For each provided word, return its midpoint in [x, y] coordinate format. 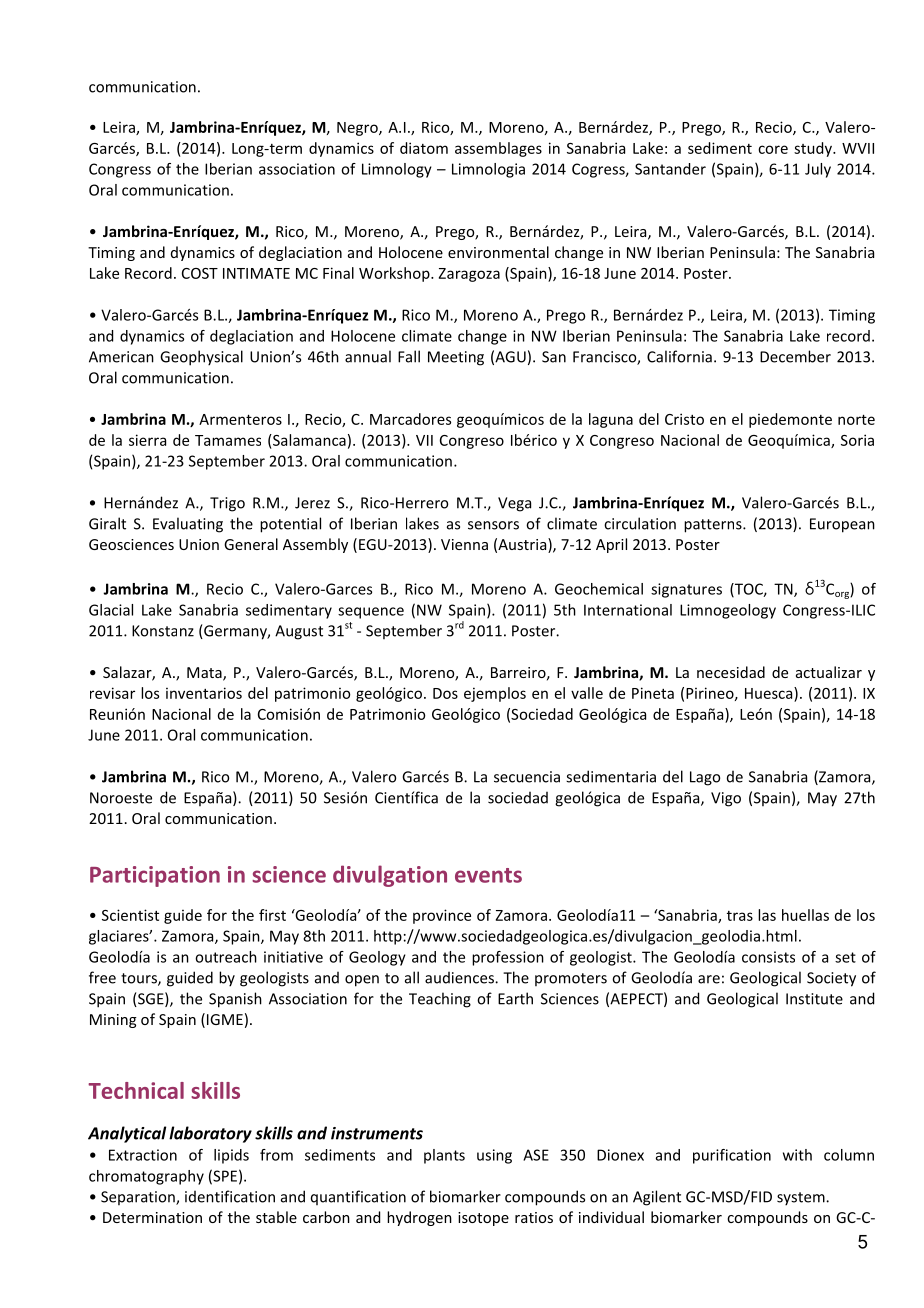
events [488, 875]
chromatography [146, 1177]
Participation [155, 876]
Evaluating [188, 525]
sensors [493, 525]
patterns [714, 526]
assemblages [498, 149]
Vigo [726, 799]
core [773, 149]
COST [200, 273]
